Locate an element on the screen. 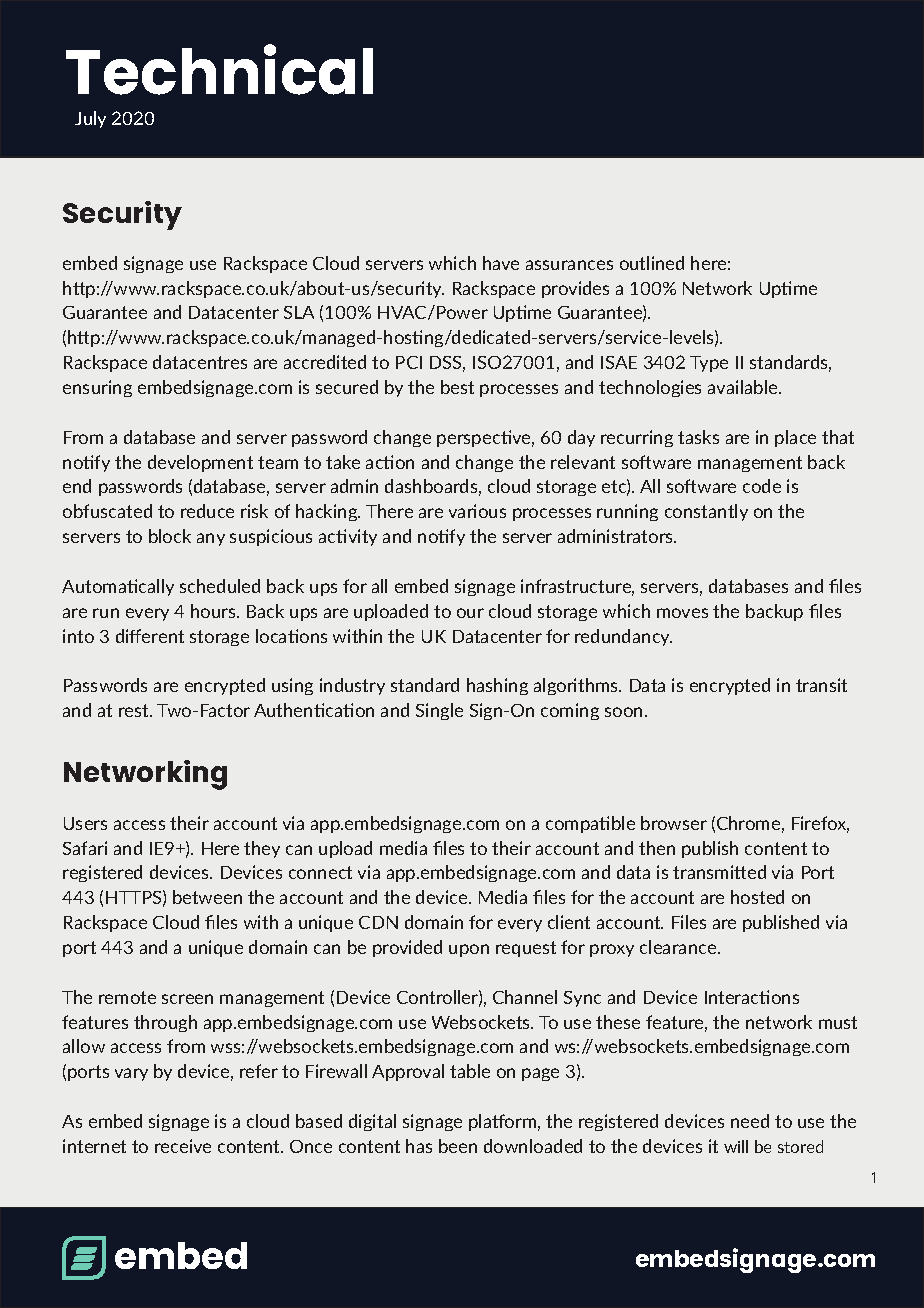 This screenshot has width=924, height=1308. outlined is located at coordinates (652, 263).
